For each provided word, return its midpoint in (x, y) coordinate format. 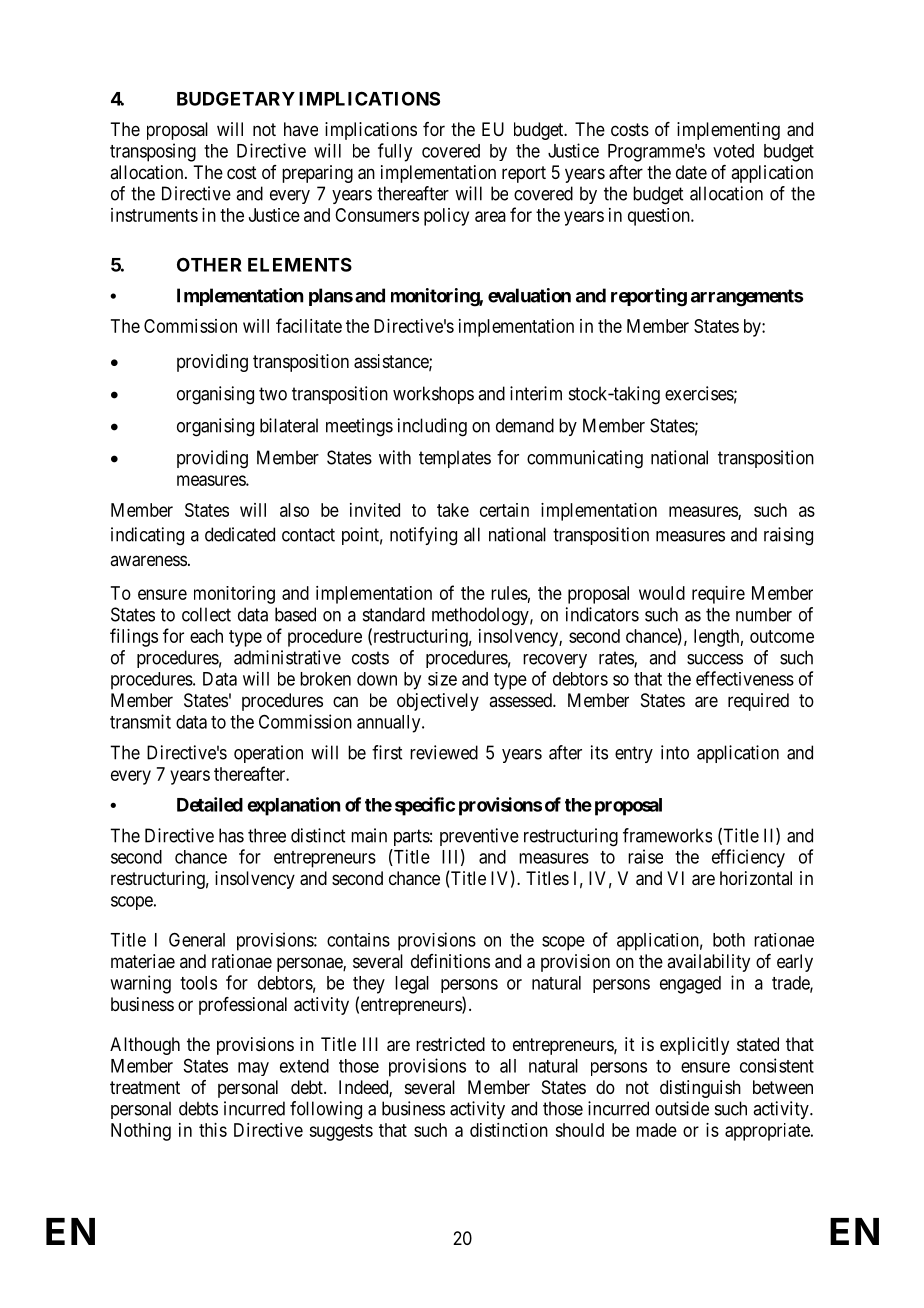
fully (395, 152)
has (231, 835)
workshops (433, 395)
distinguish (700, 1089)
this (213, 1130)
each (206, 636)
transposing (153, 152)
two (273, 394)
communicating (585, 459)
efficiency (748, 858)
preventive (479, 837)
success (715, 659)
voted (733, 151)
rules (509, 593)
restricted (450, 1044)
